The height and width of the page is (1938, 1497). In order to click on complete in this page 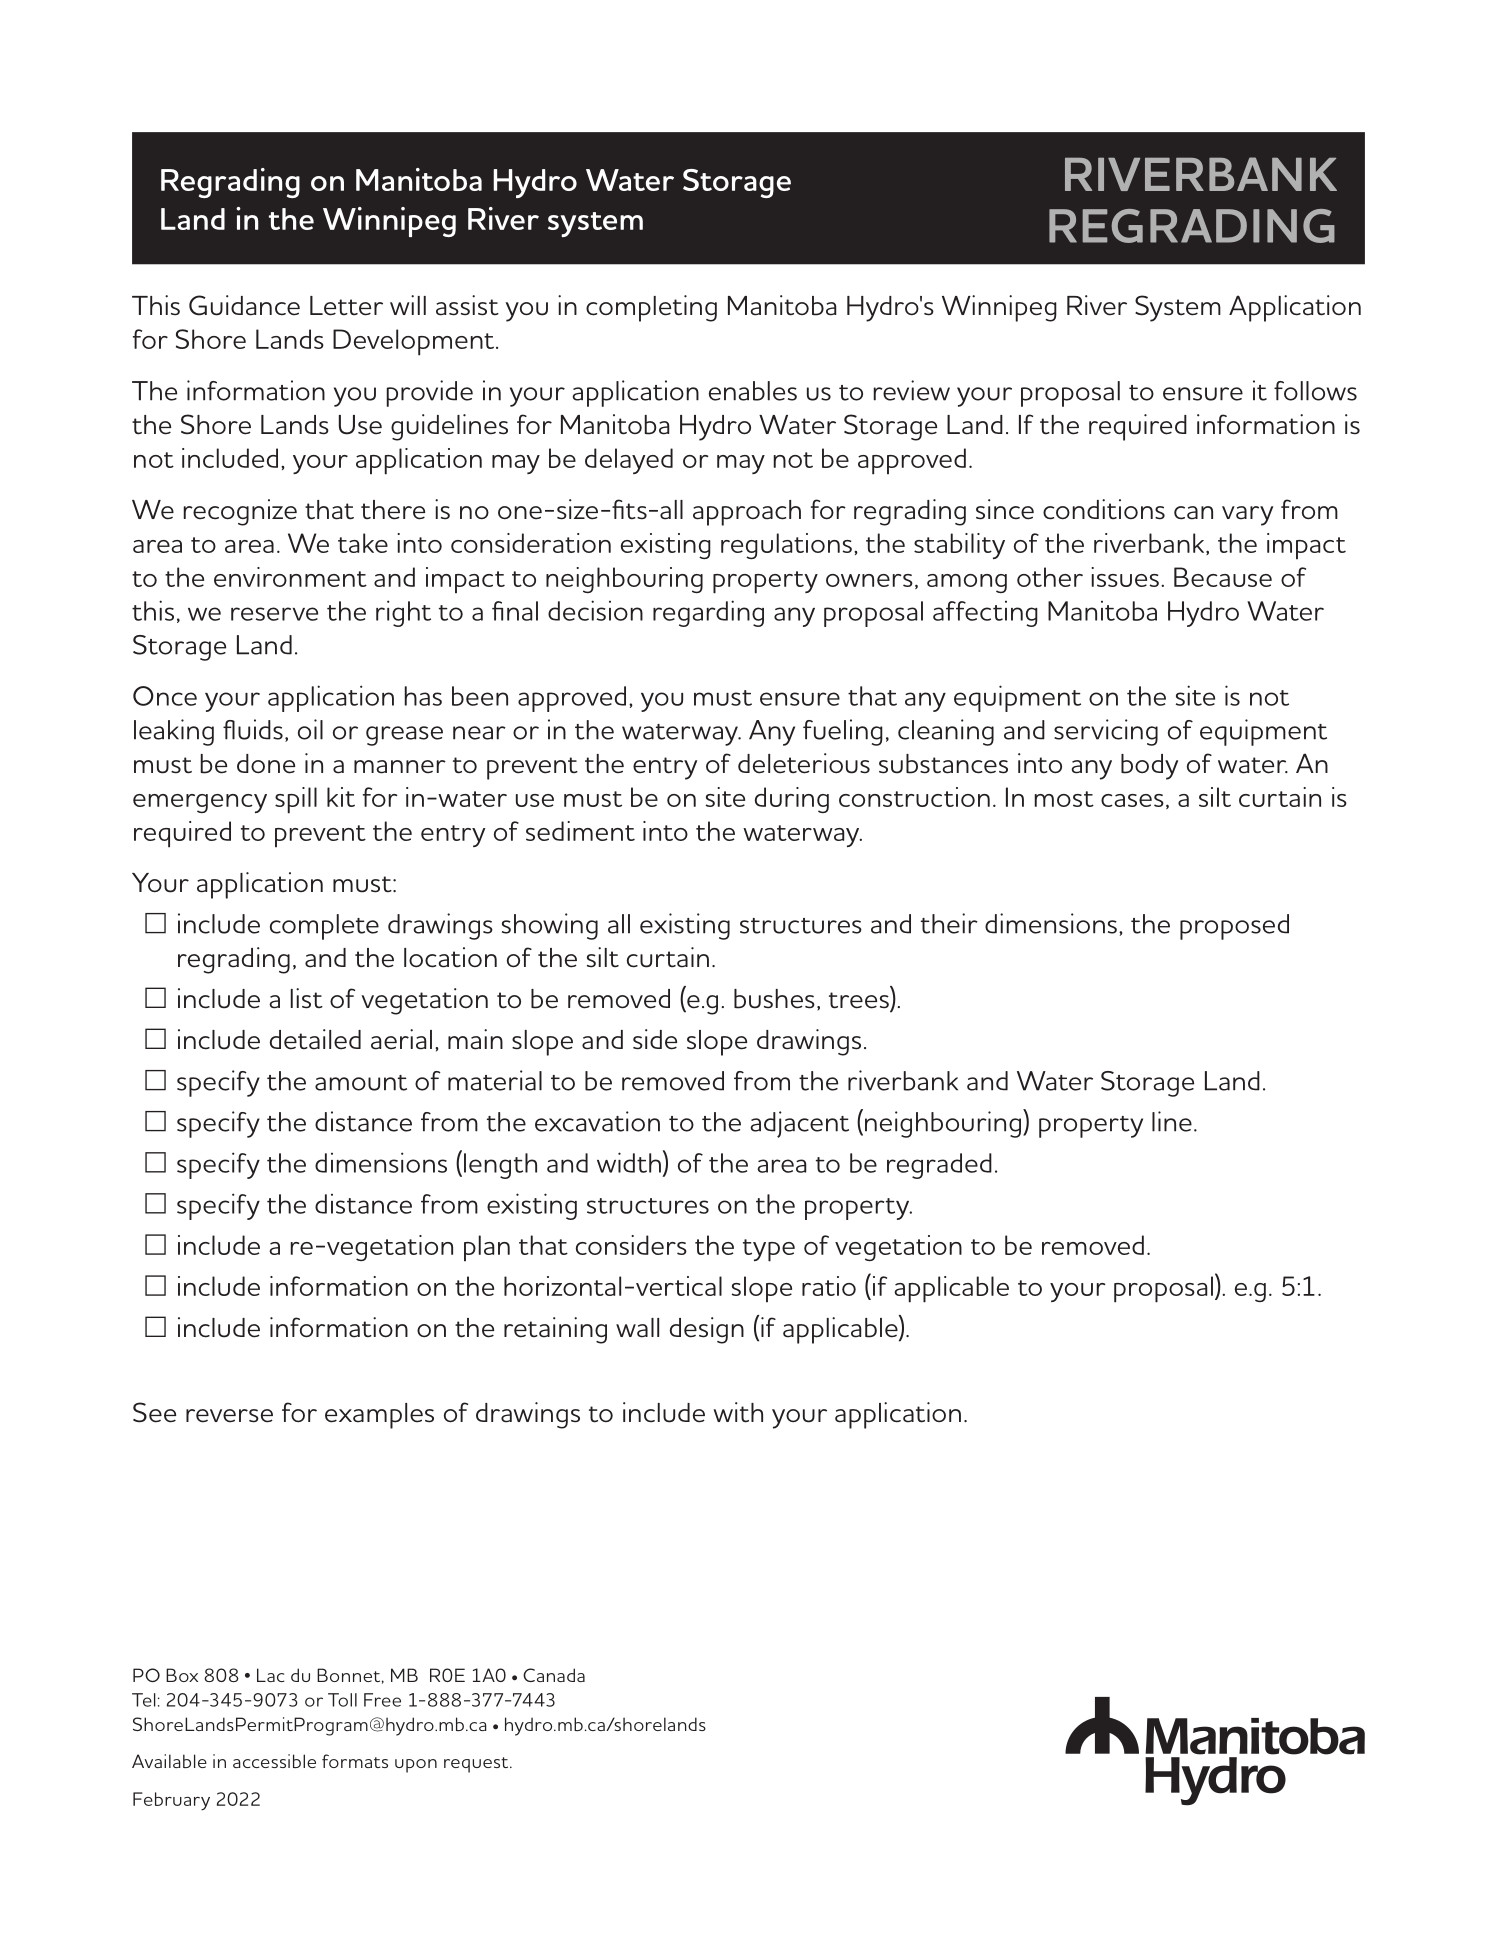, I will do `click(324, 927)`.
